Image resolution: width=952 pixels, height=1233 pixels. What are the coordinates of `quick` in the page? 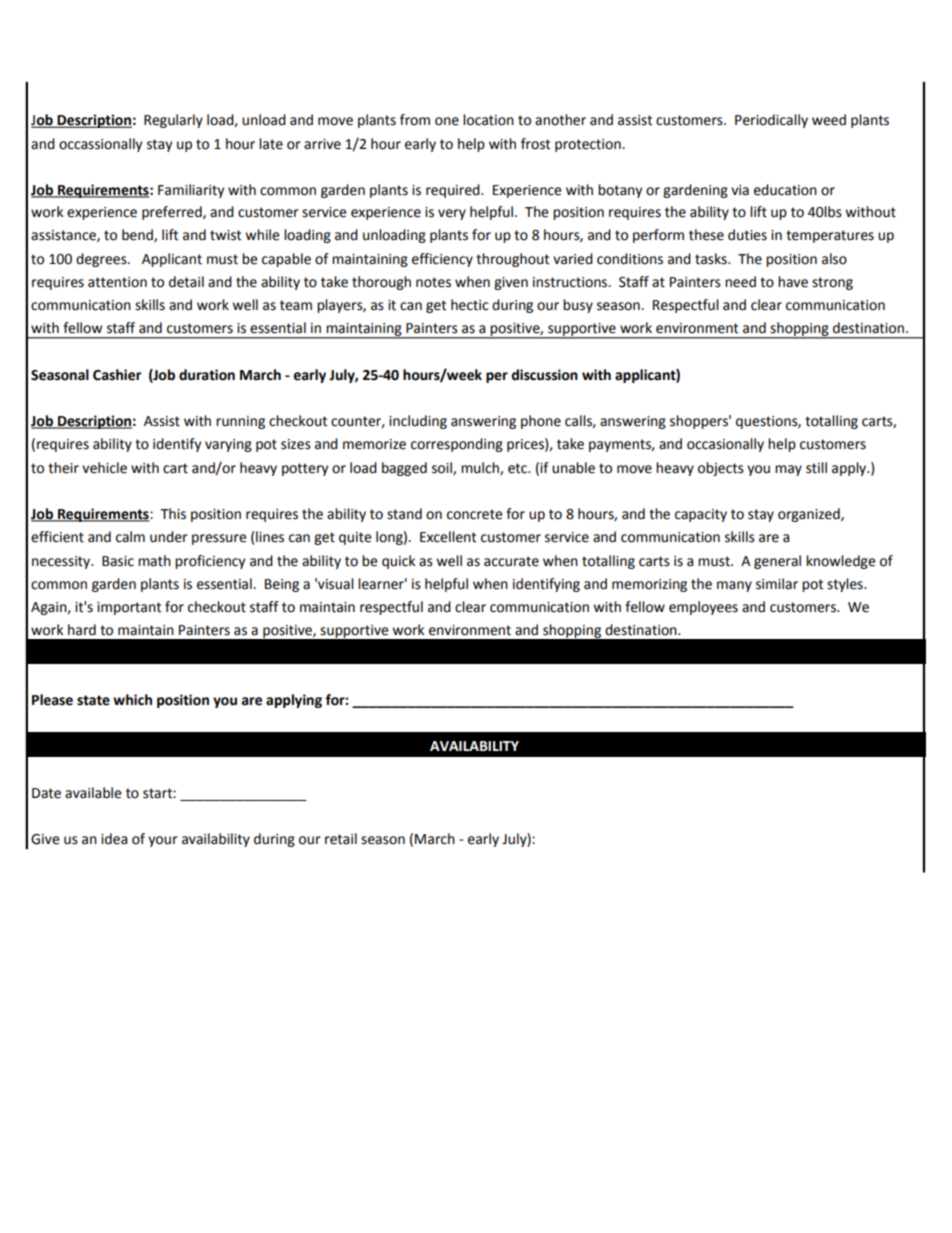 It's located at (398, 562).
